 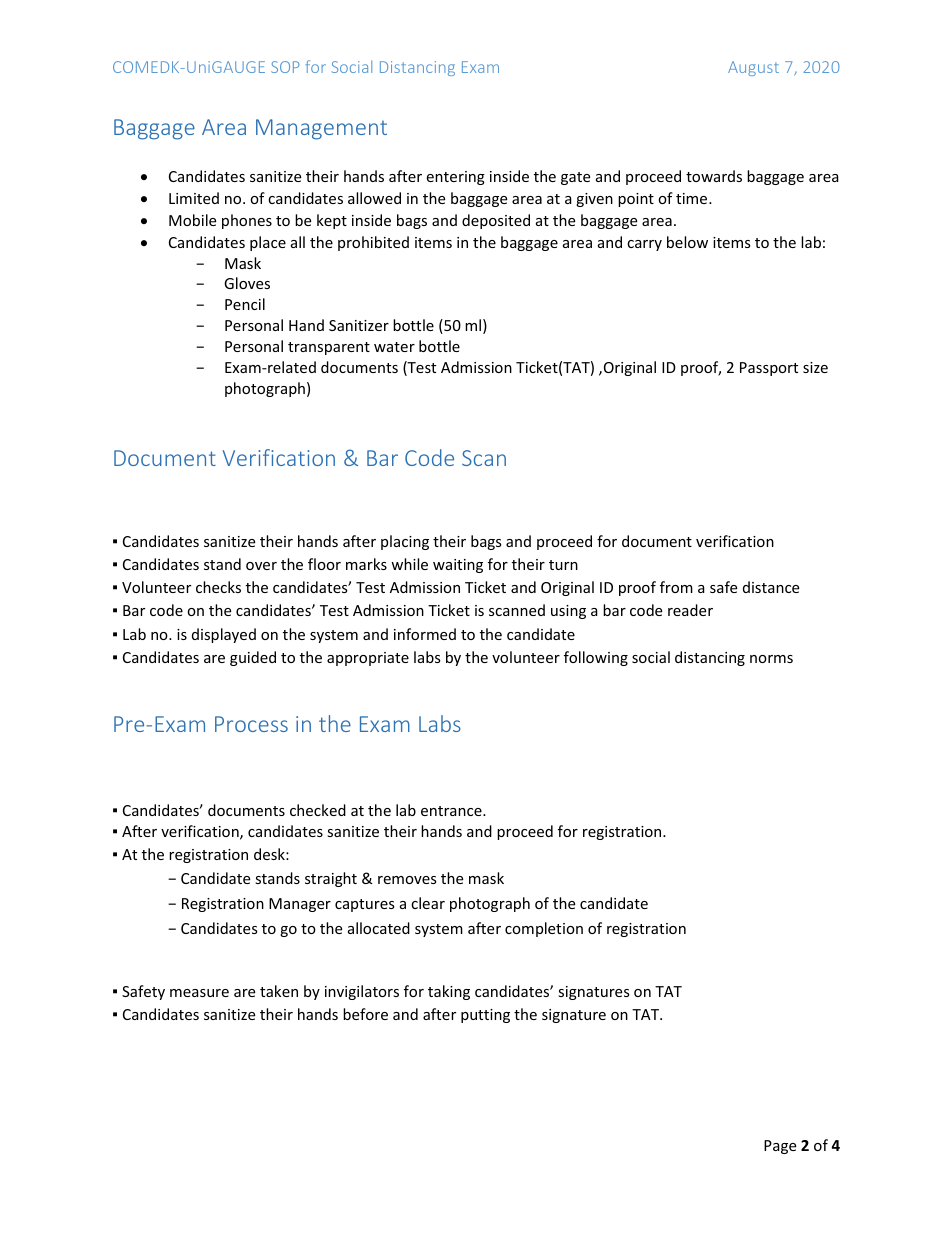 I want to click on SOP, so click(x=285, y=67).
